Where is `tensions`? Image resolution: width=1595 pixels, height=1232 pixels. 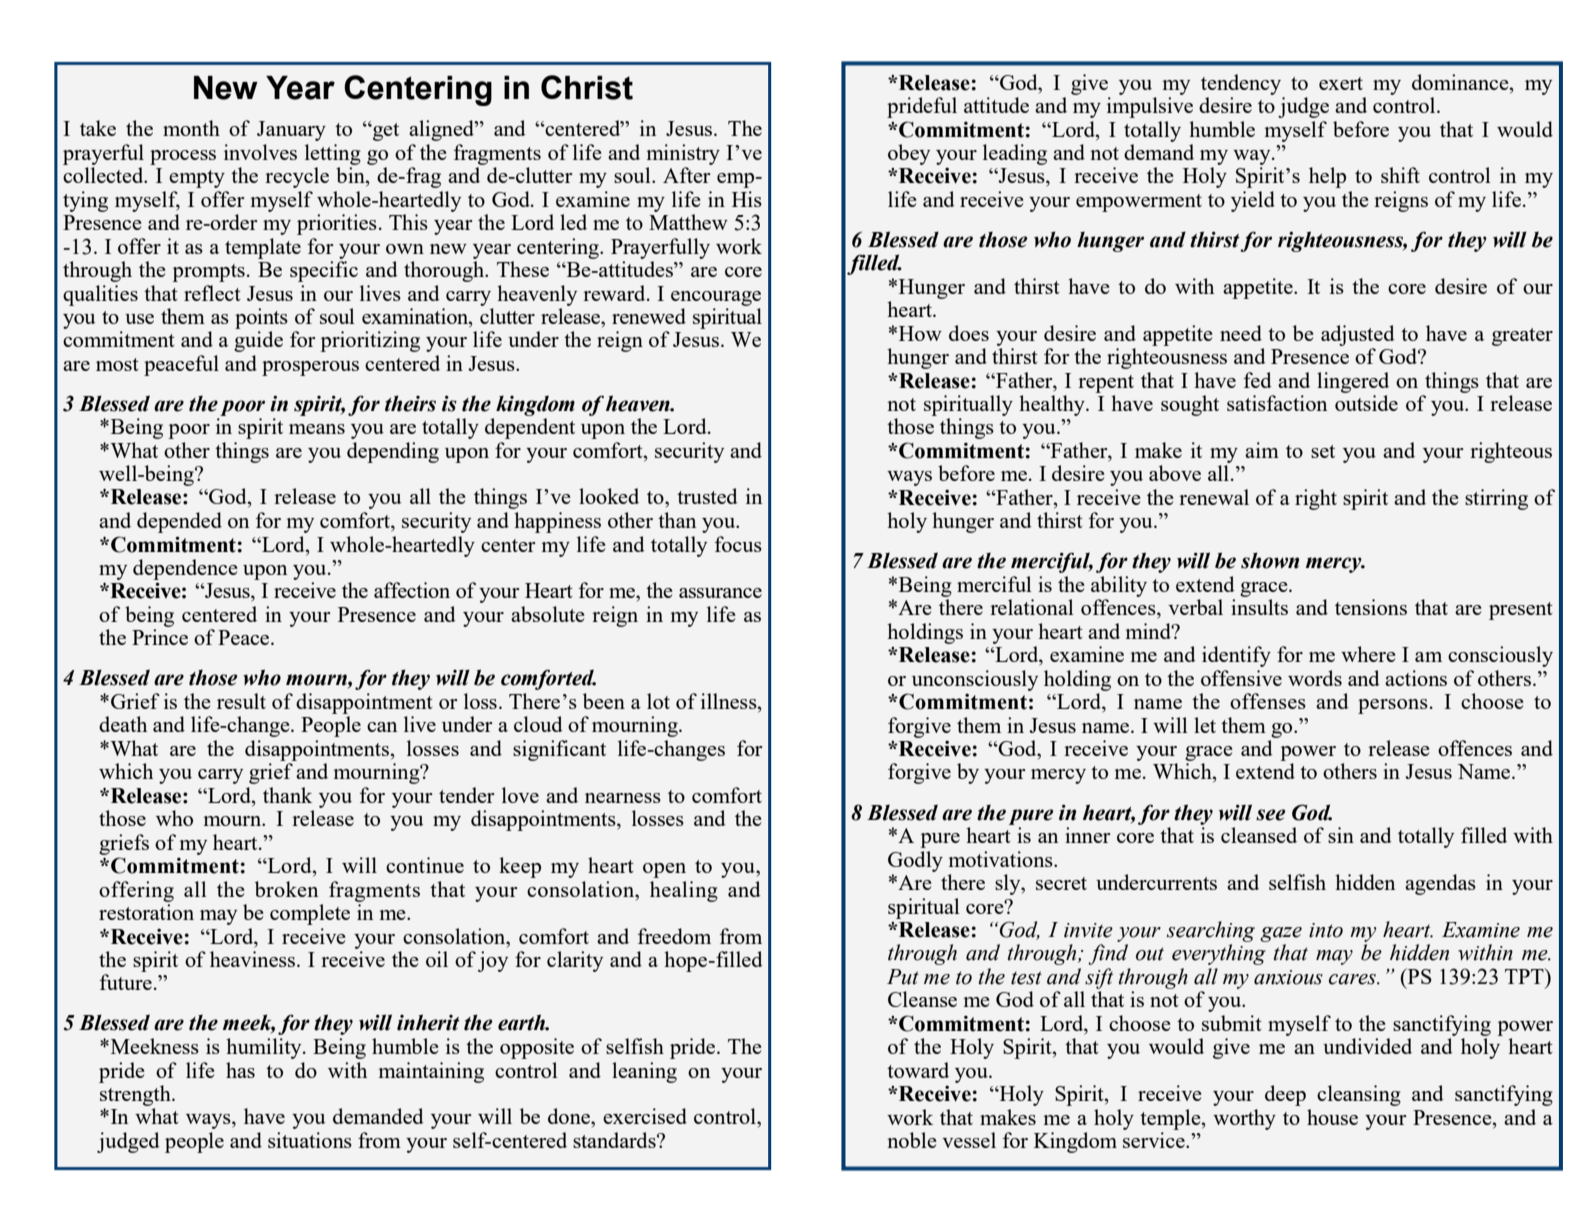 tensions is located at coordinates (1371, 607).
